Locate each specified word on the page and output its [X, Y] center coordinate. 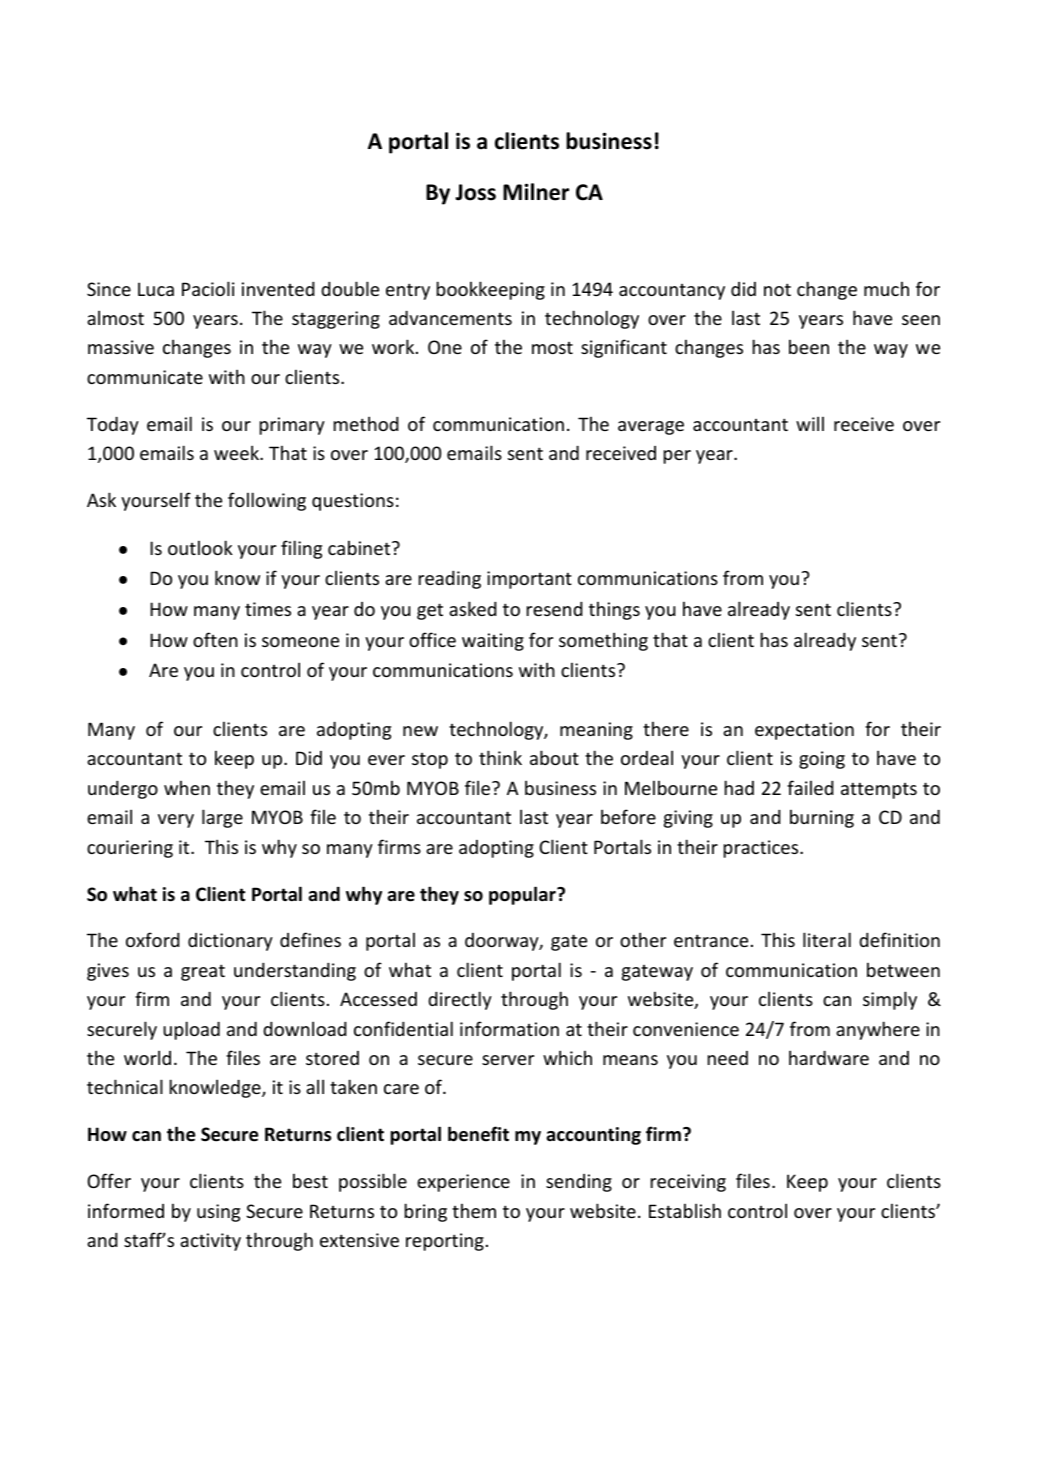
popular [523, 895]
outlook [200, 547]
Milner [536, 192]
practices [762, 849]
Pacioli [208, 288]
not [777, 289]
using [218, 1213]
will [810, 423]
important [529, 580]
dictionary [230, 942]
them [474, 1210]
